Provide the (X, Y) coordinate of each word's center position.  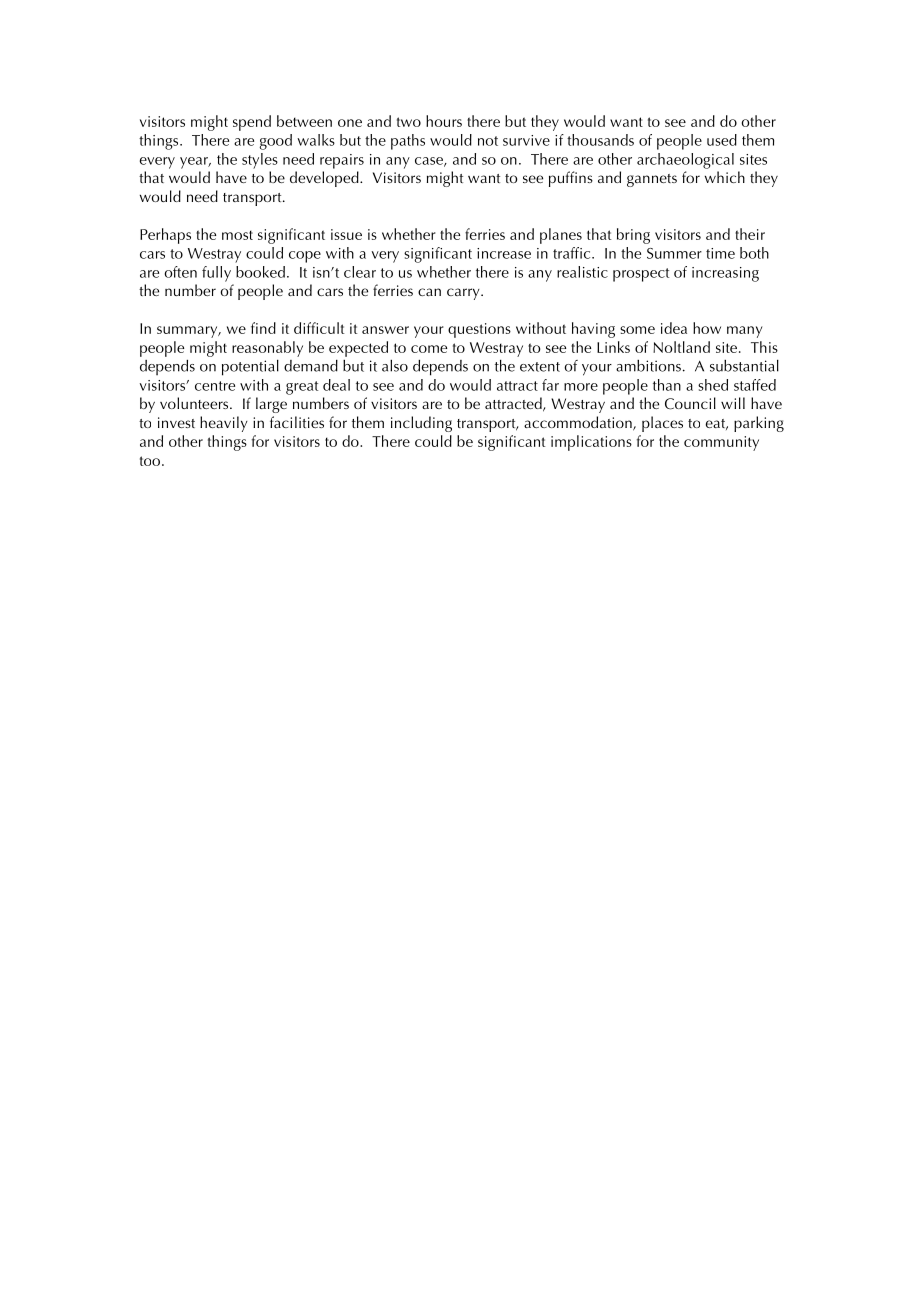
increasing (725, 274)
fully (216, 274)
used (722, 140)
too (151, 461)
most (237, 235)
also (395, 365)
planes (561, 236)
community (721, 443)
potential (250, 367)
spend (252, 123)
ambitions (648, 366)
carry (464, 294)
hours (444, 121)
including (421, 424)
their (750, 234)
